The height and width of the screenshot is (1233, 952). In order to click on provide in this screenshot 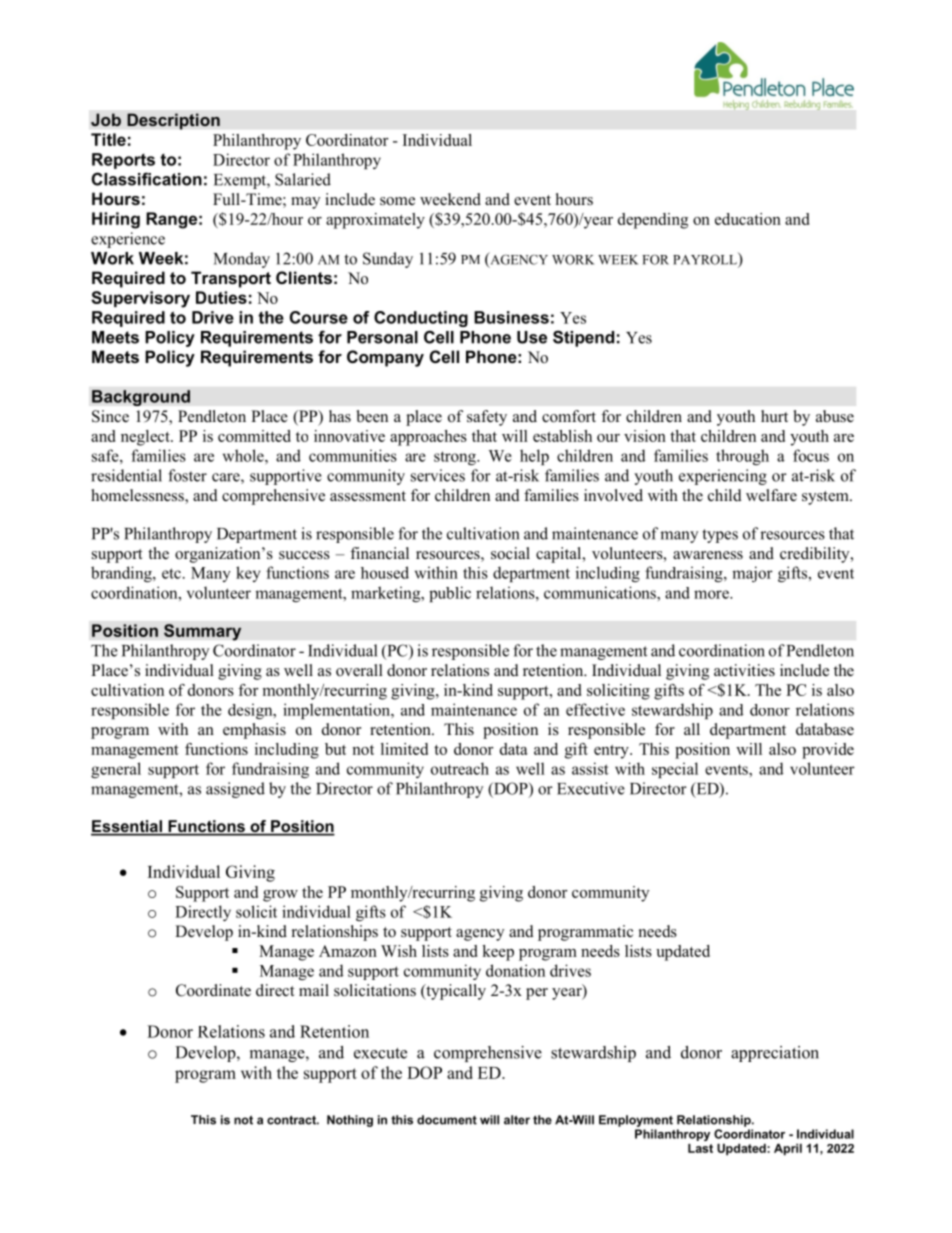, I will do `click(828, 751)`.
